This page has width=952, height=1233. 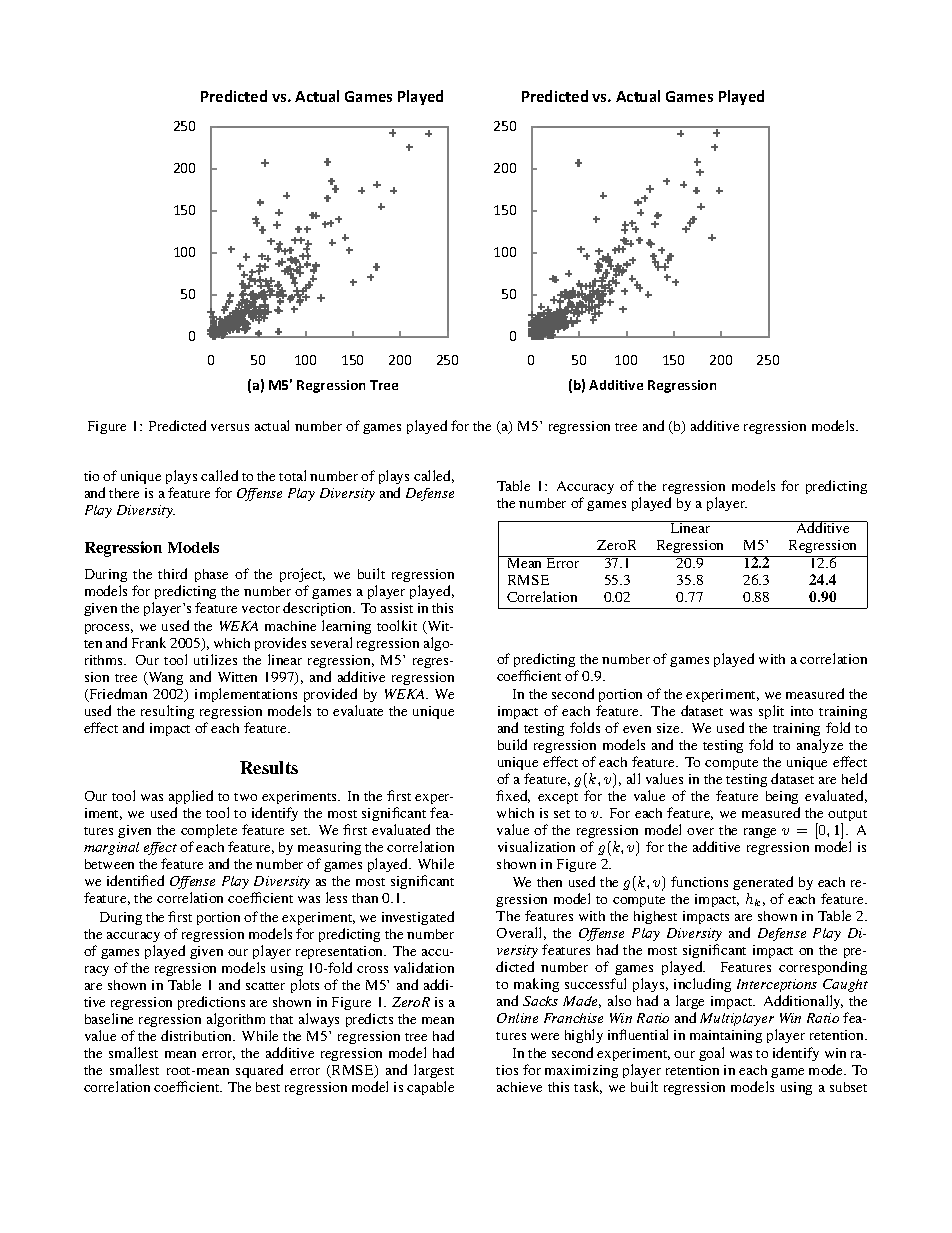 What do you see at coordinates (346, 627) in the page?
I see `learning` at bounding box center [346, 627].
